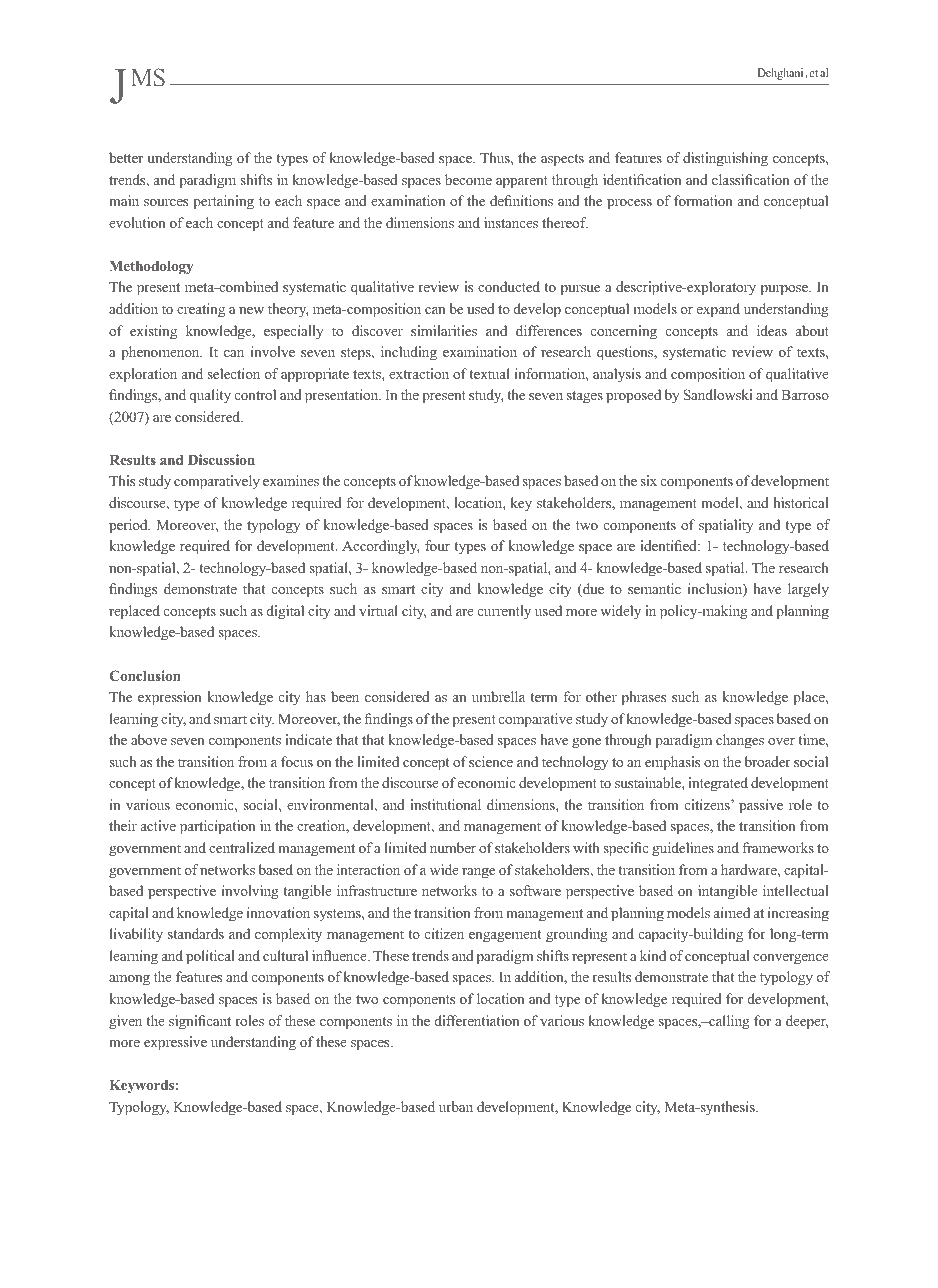 This screenshot has height=1288, width=938. What do you see at coordinates (468, 179) in the screenshot?
I see `become` at bounding box center [468, 179].
